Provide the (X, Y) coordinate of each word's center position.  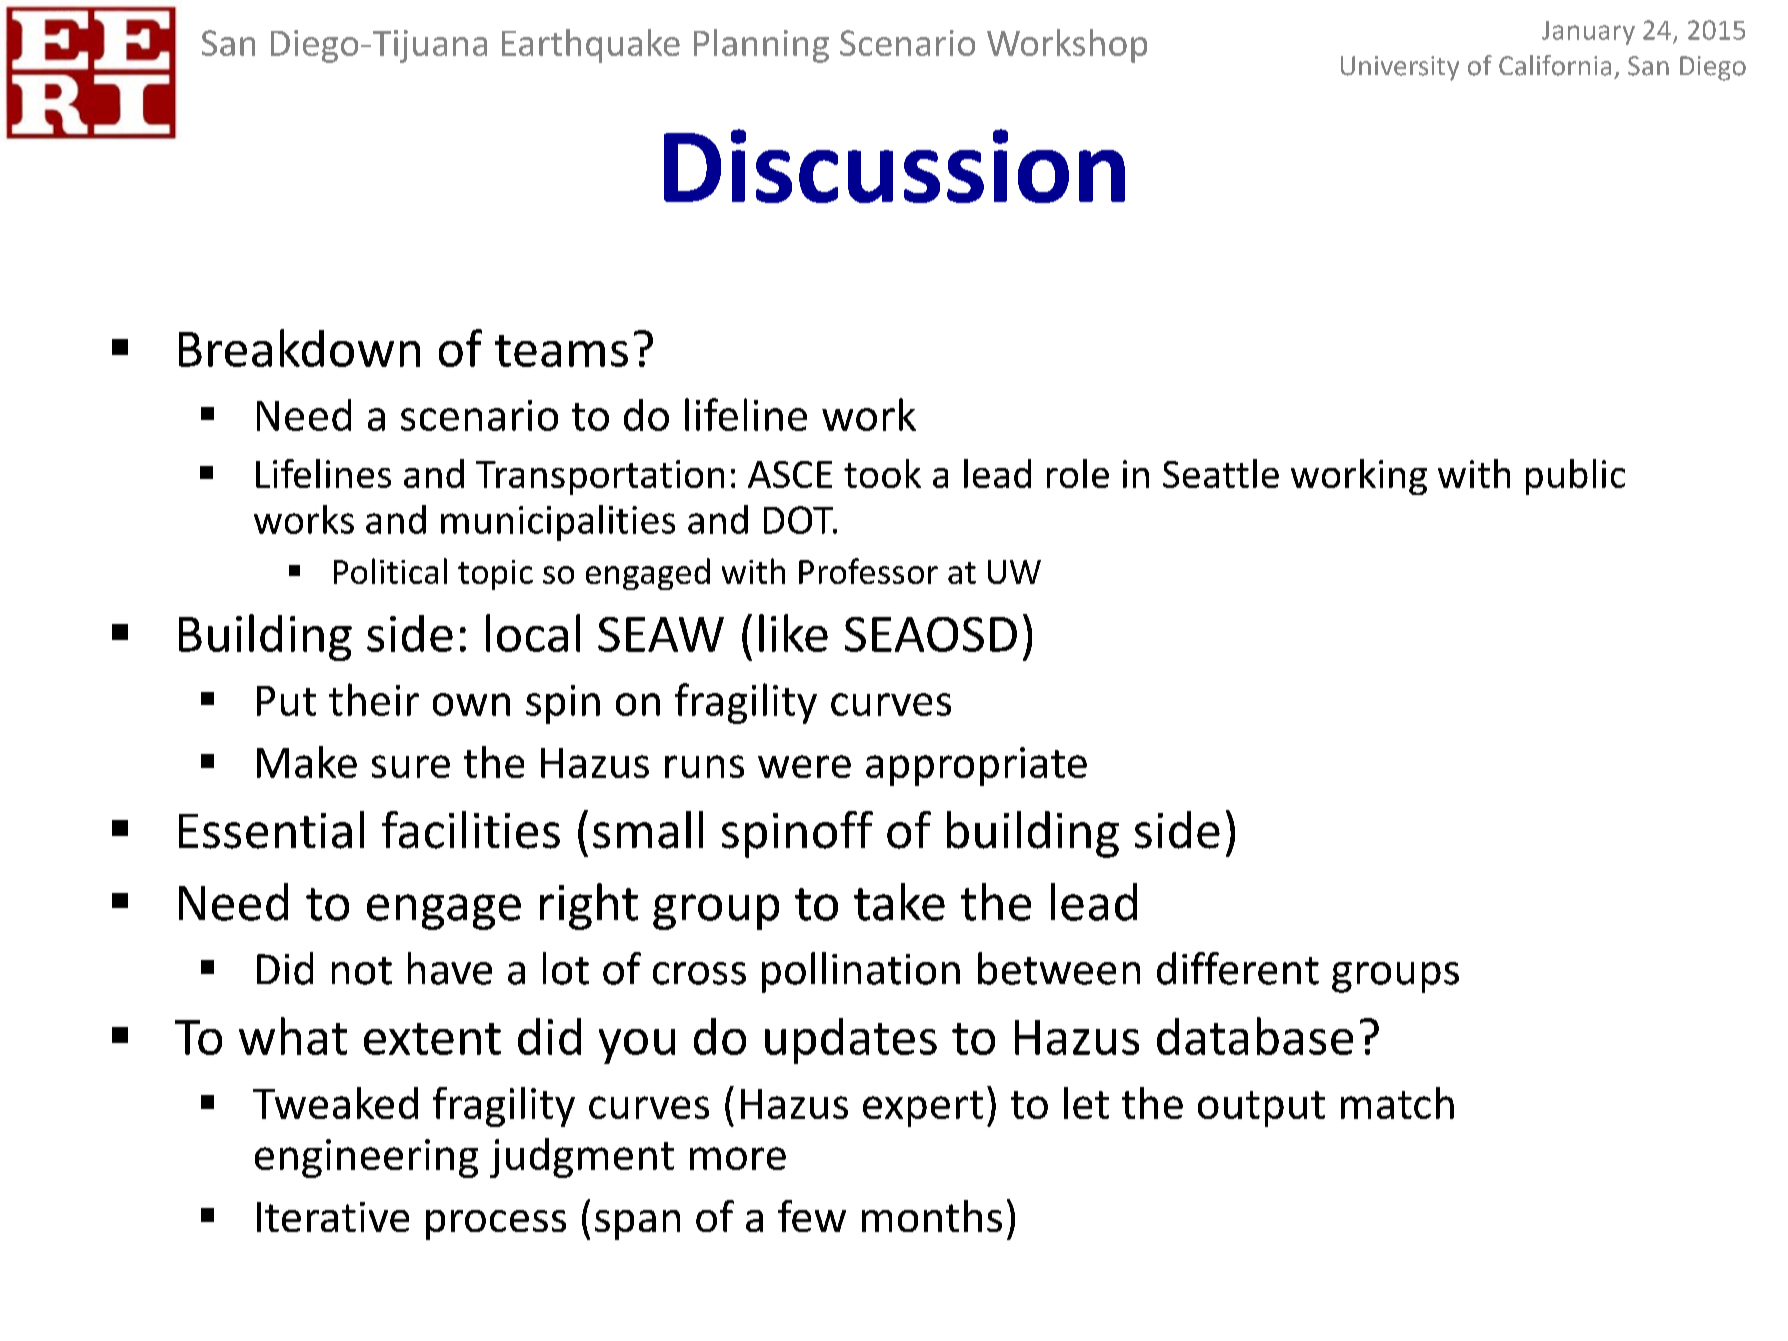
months (932, 1216)
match (1397, 1103)
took (882, 473)
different (1238, 968)
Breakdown (299, 348)
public (1575, 477)
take (899, 902)
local (533, 633)
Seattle (1221, 473)
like (793, 633)
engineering (366, 1158)
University (1400, 68)
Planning (761, 46)
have (450, 968)
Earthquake (591, 46)
